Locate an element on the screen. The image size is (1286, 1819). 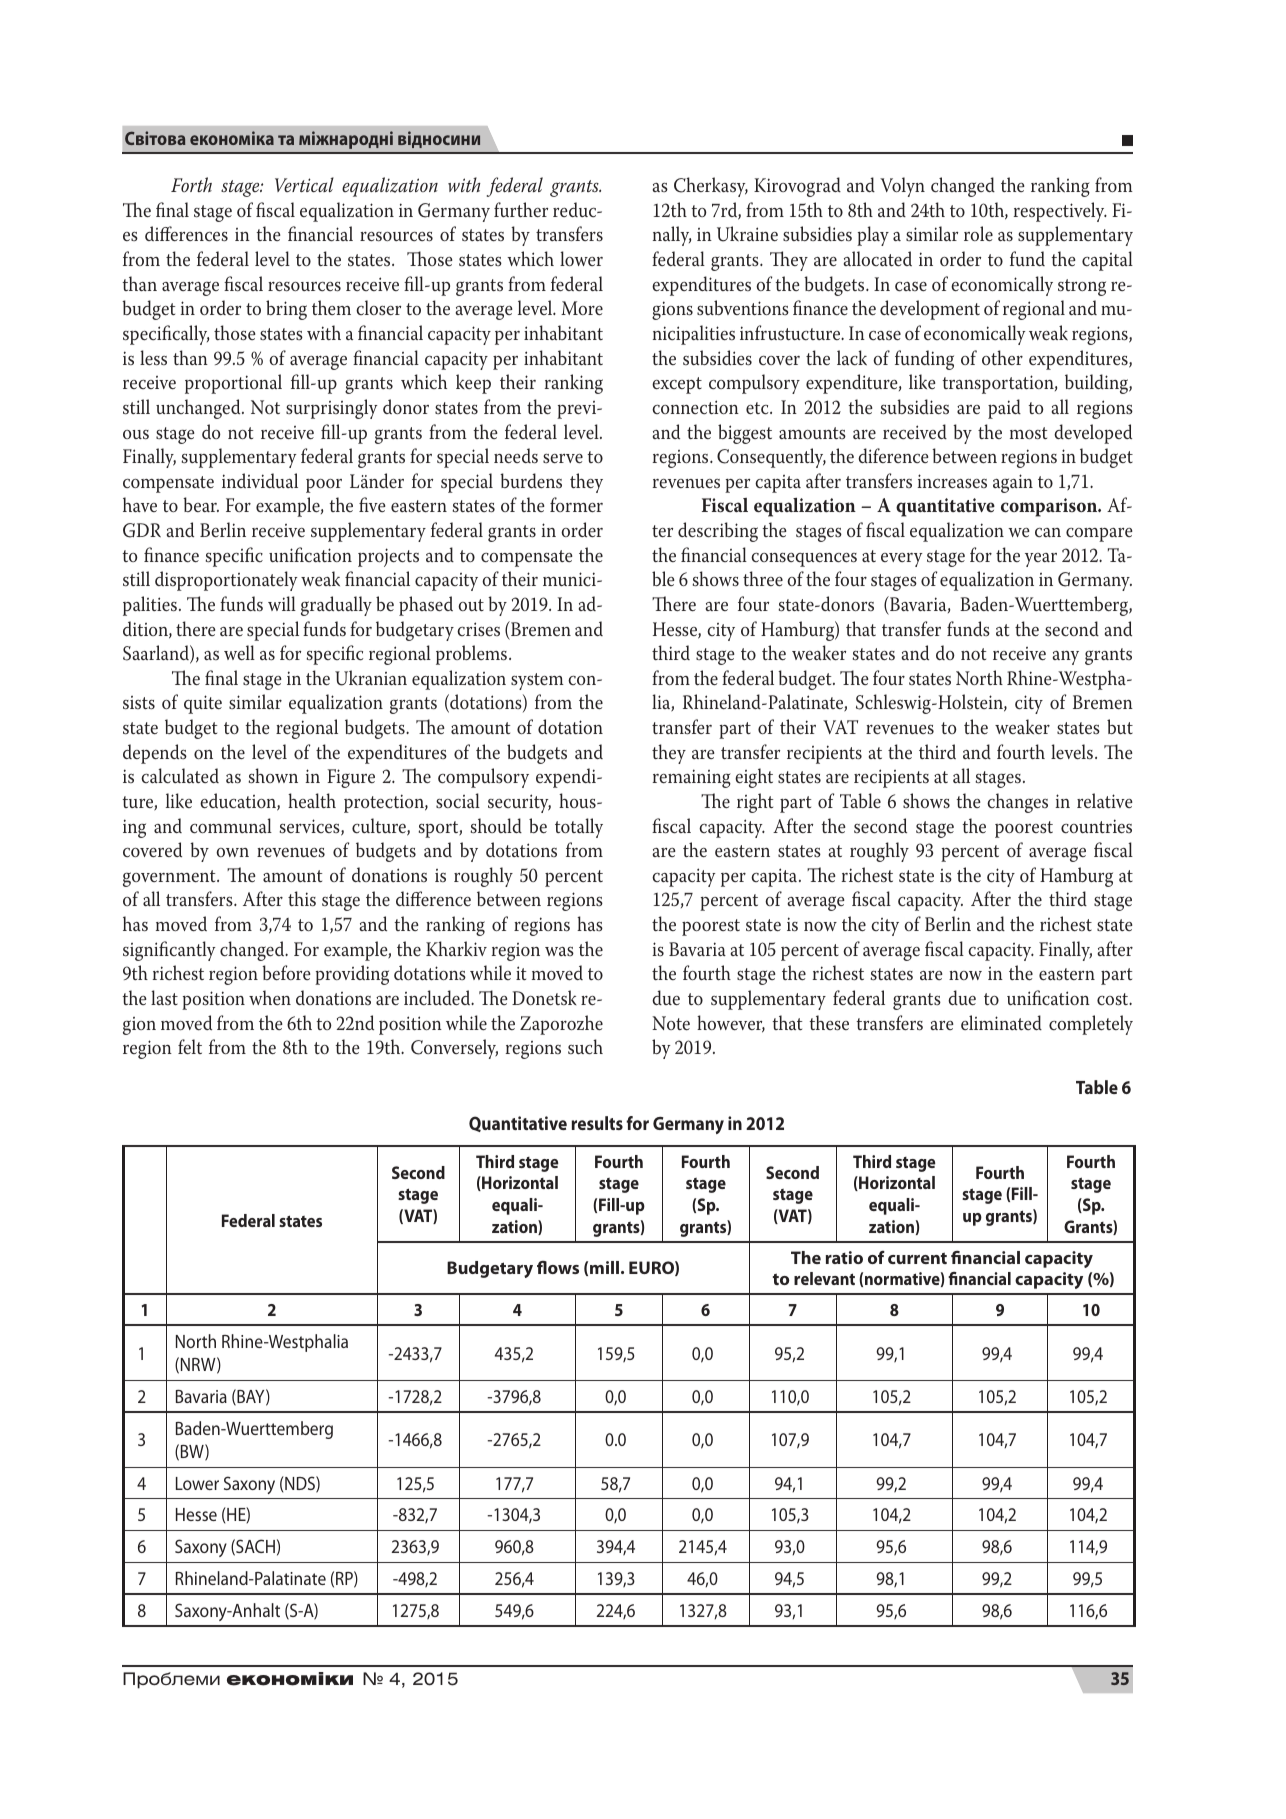
Vertical is located at coordinates (304, 184).
